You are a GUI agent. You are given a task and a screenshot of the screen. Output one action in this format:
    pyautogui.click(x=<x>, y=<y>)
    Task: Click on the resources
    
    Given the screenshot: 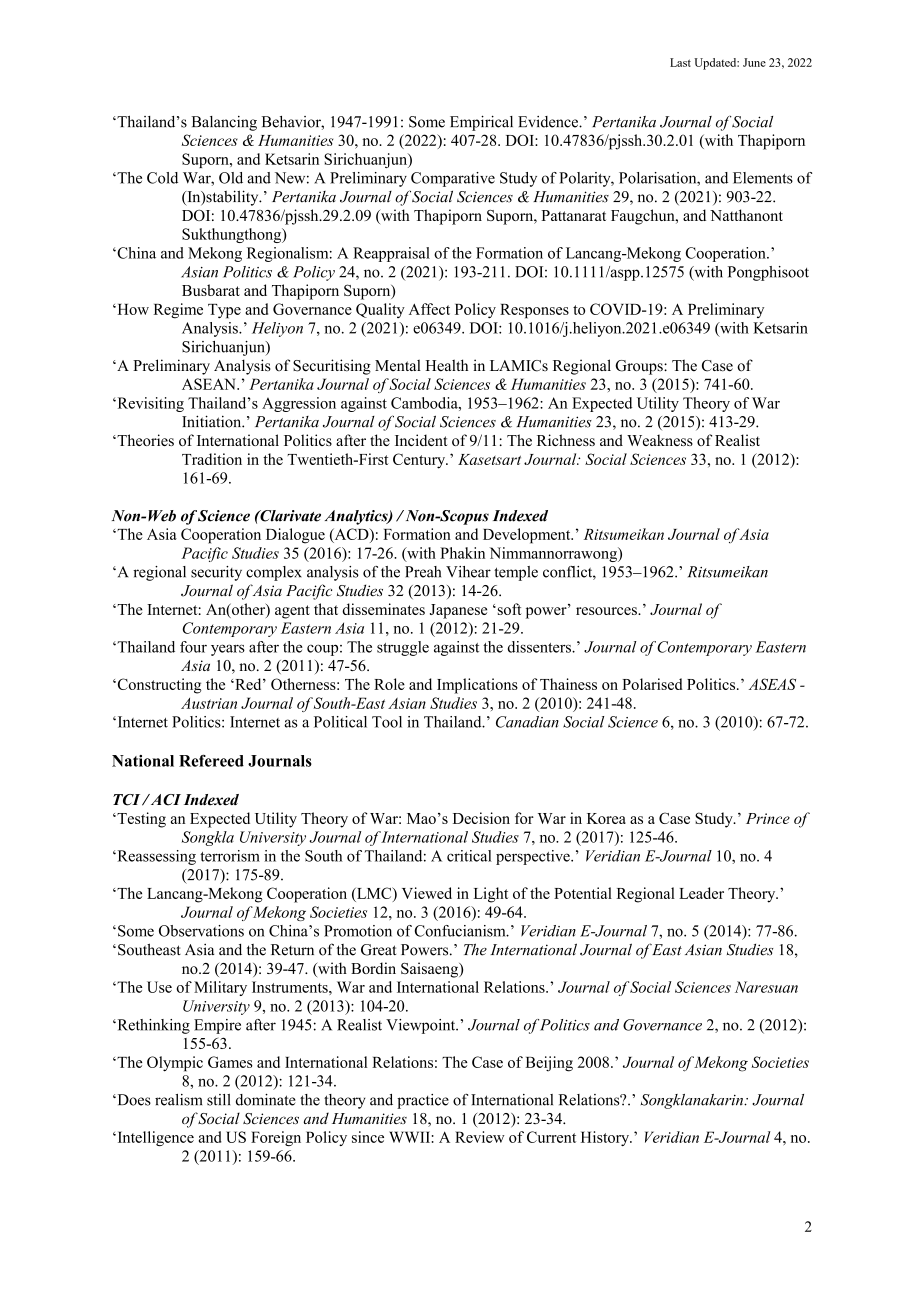 What is the action you would take?
    pyautogui.click(x=607, y=611)
